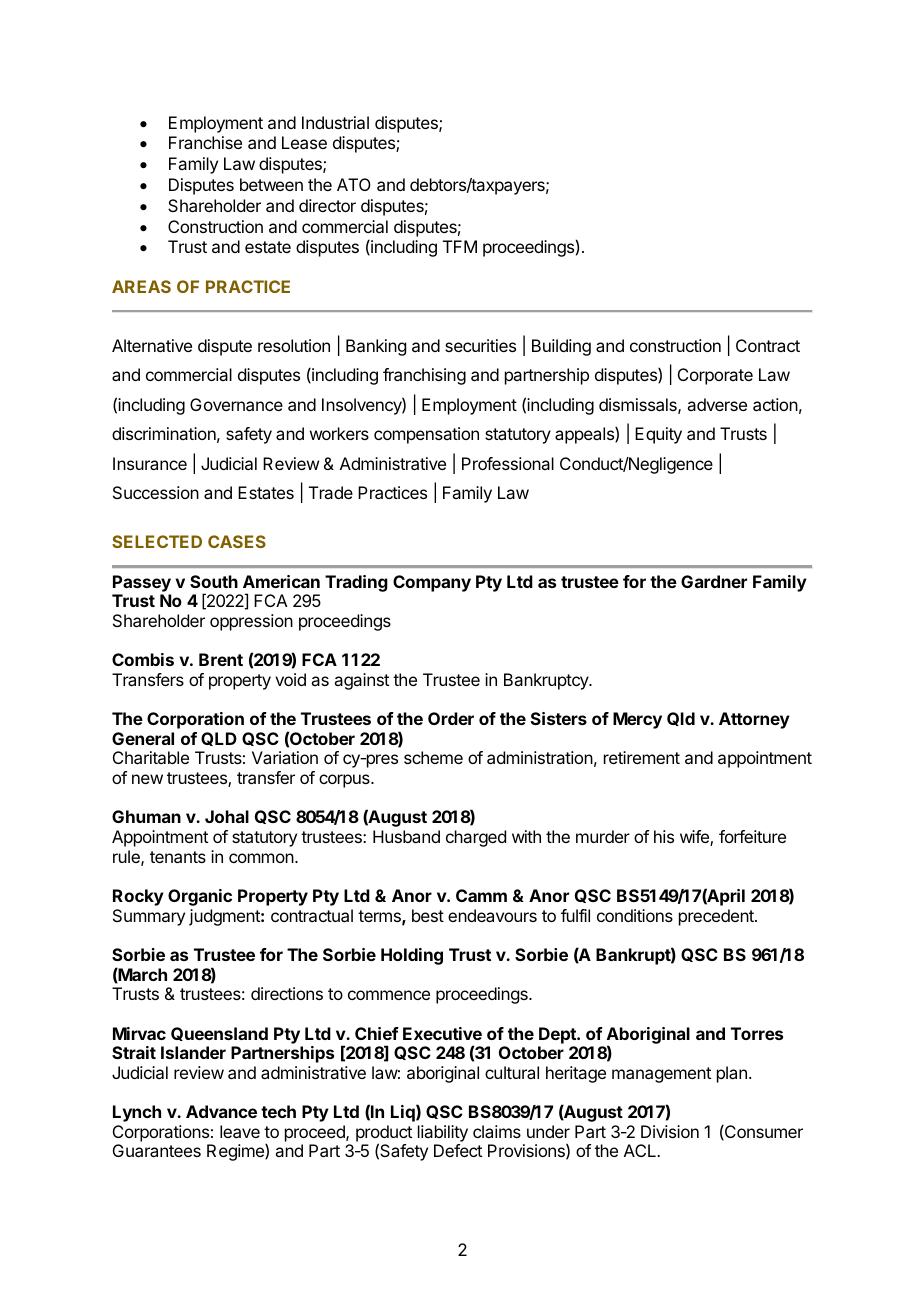 Image resolution: width=924 pixels, height=1308 pixels. What do you see at coordinates (156, 492) in the page?
I see `Succession` at bounding box center [156, 492].
